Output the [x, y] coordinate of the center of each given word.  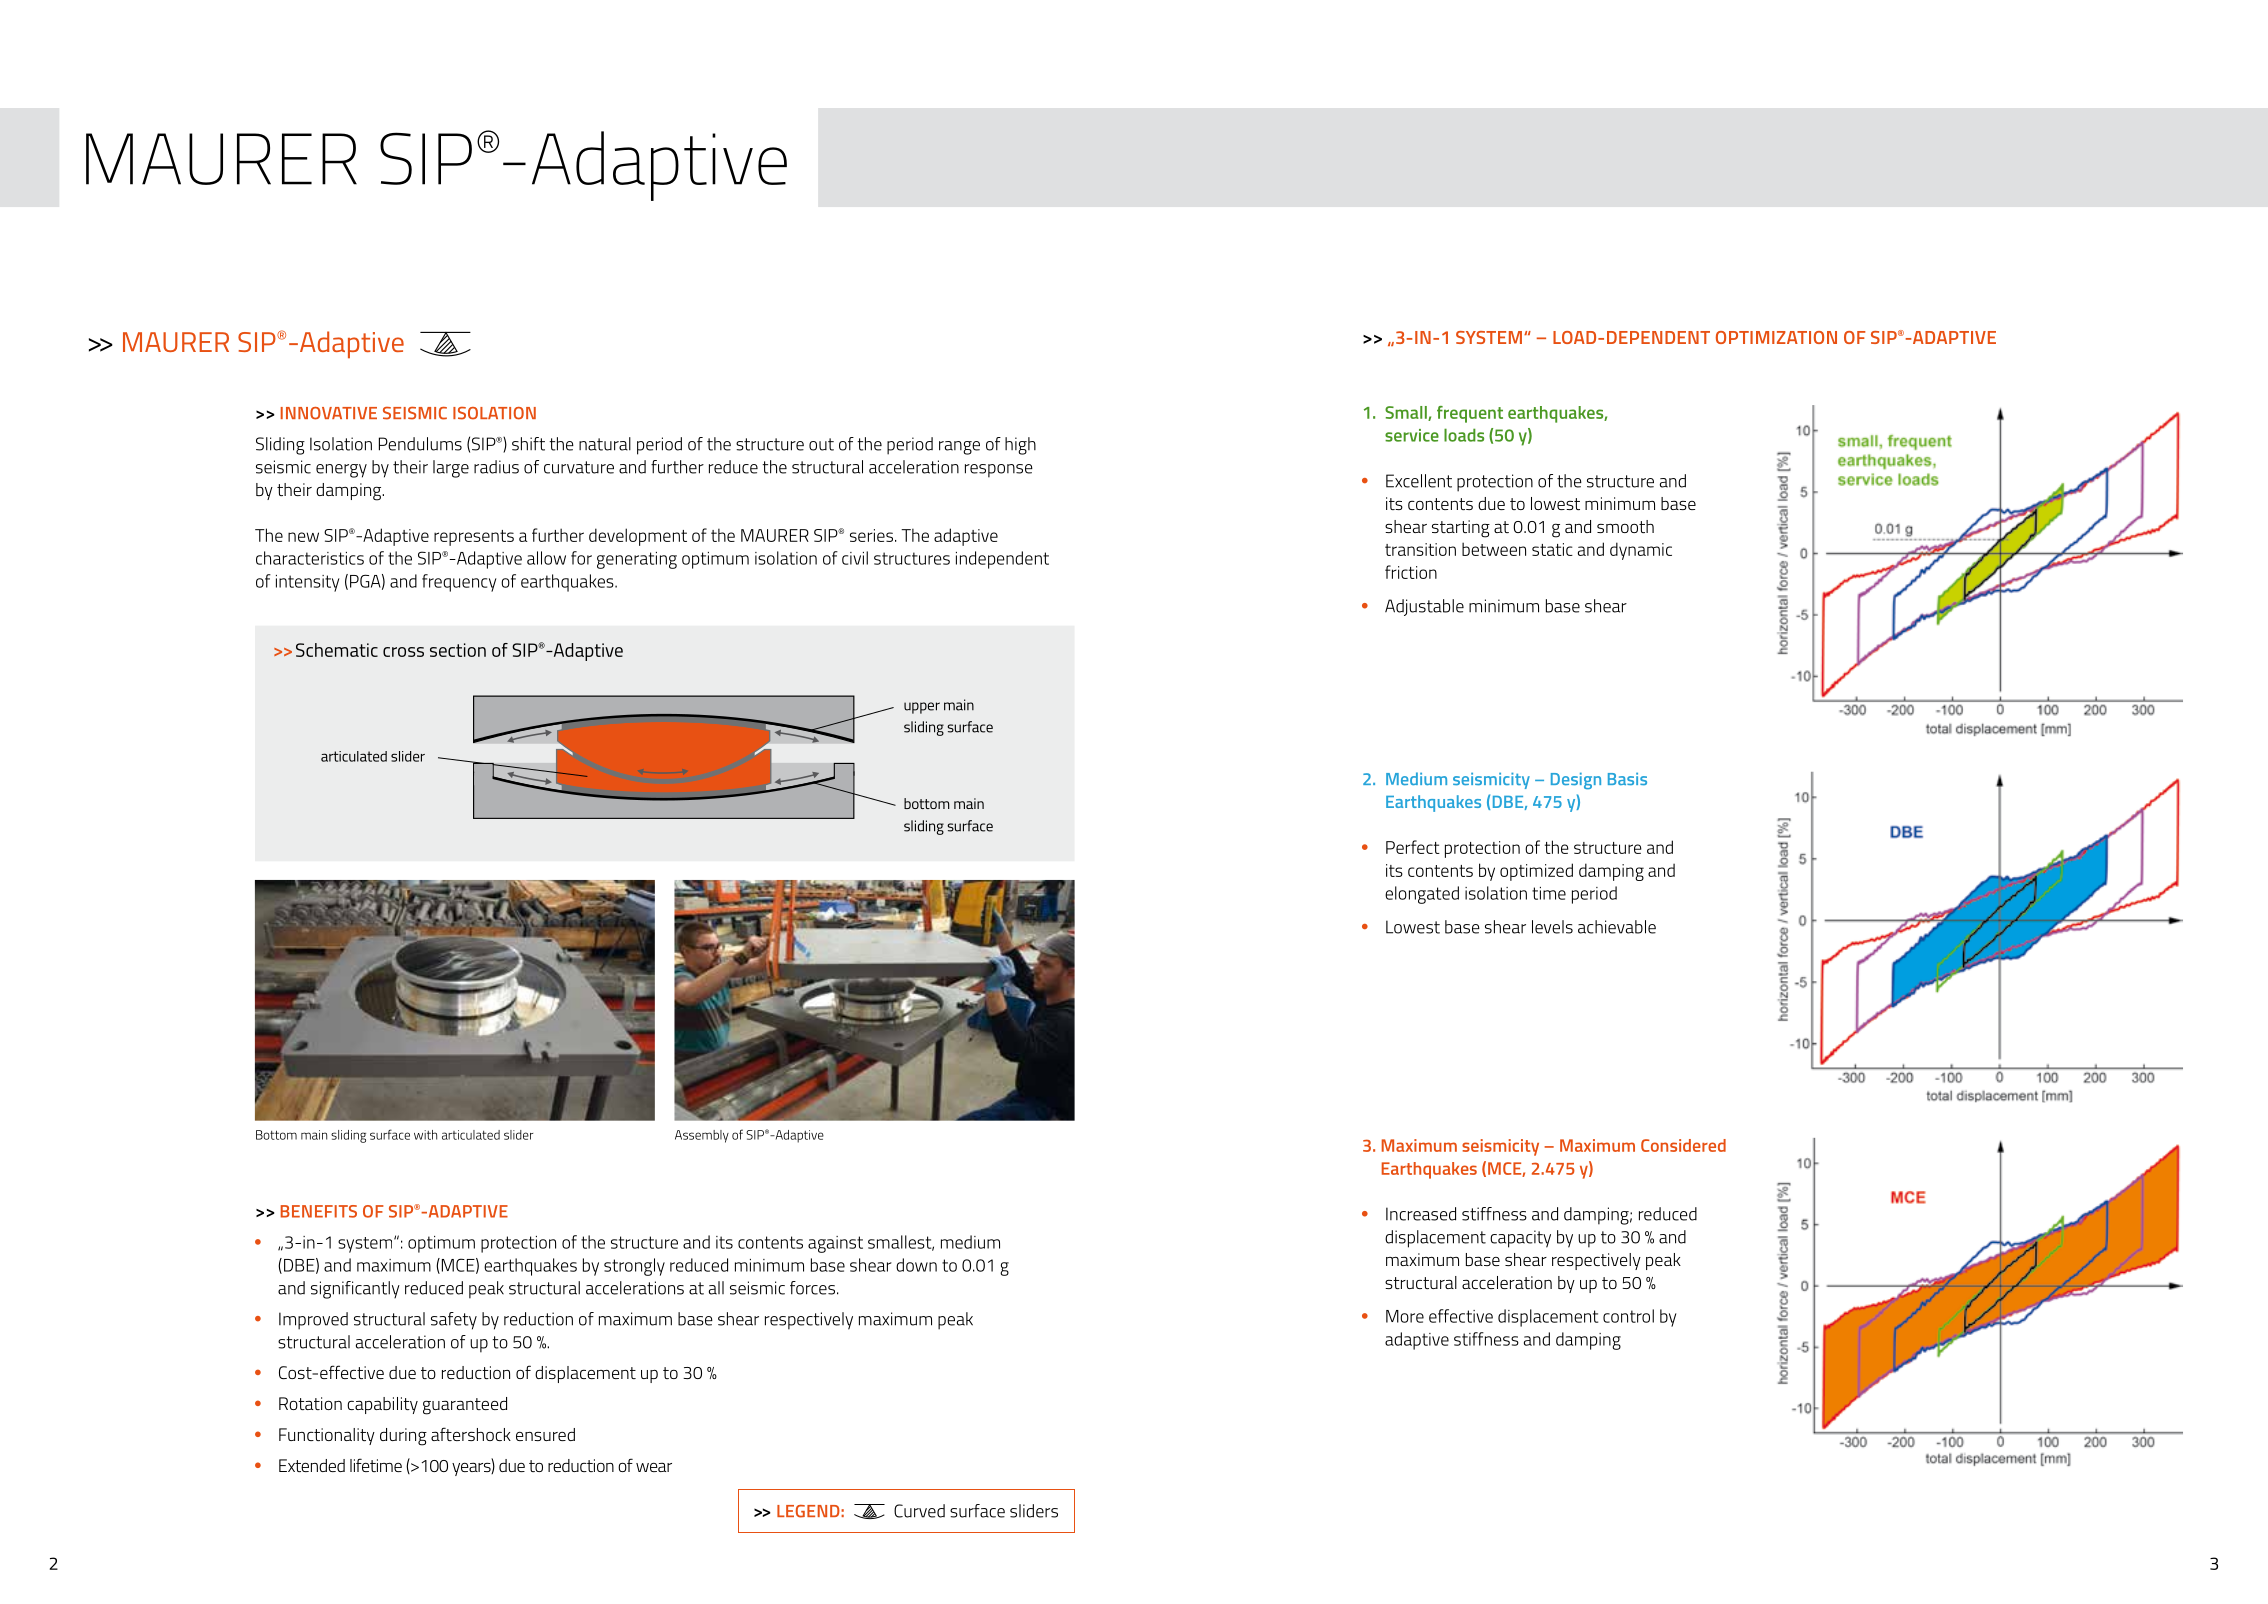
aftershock [471, 1434]
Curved [919, 1511]
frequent [1470, 414]
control [1628, 1316]
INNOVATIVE [329, 413]
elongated [1422, 895]
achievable [1617, 927]
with [425, 1135]
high [1020, 446]
